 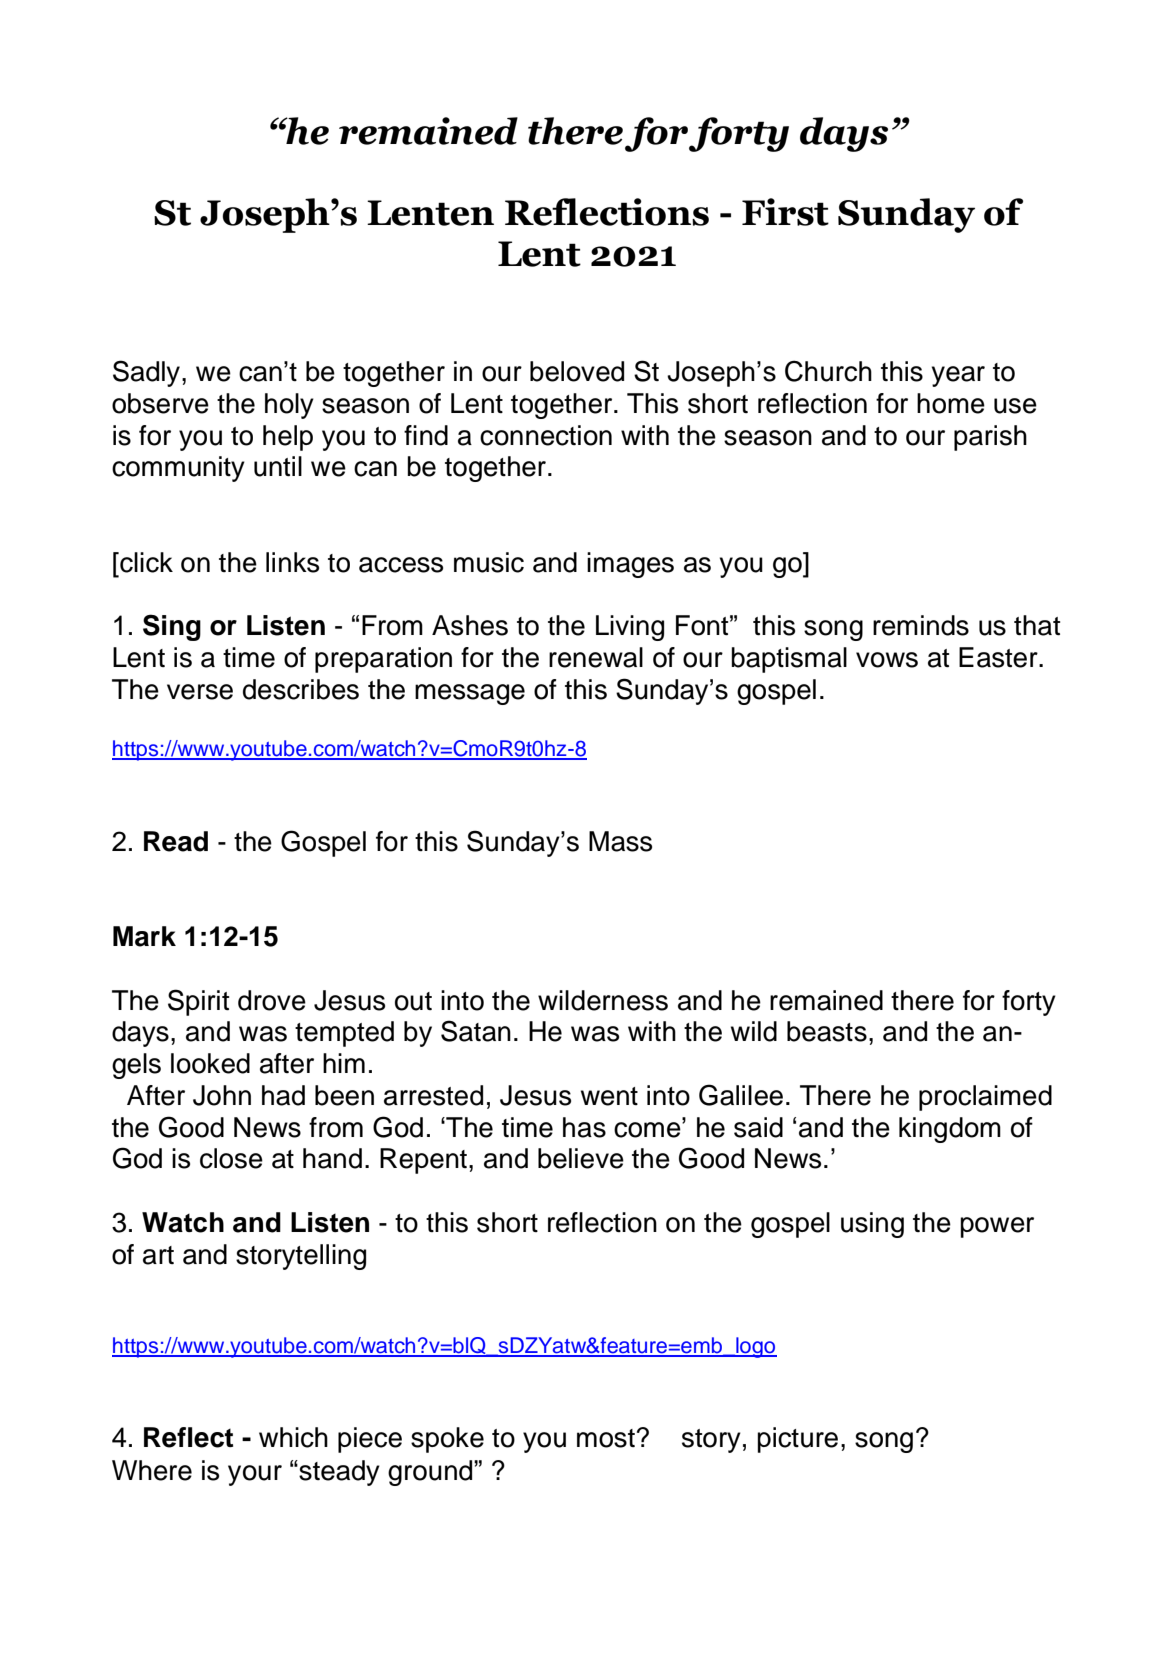 What do you see at coordinates (827, 1031) in the document?
I see `beasts` at bounding box center [827, 1031].
